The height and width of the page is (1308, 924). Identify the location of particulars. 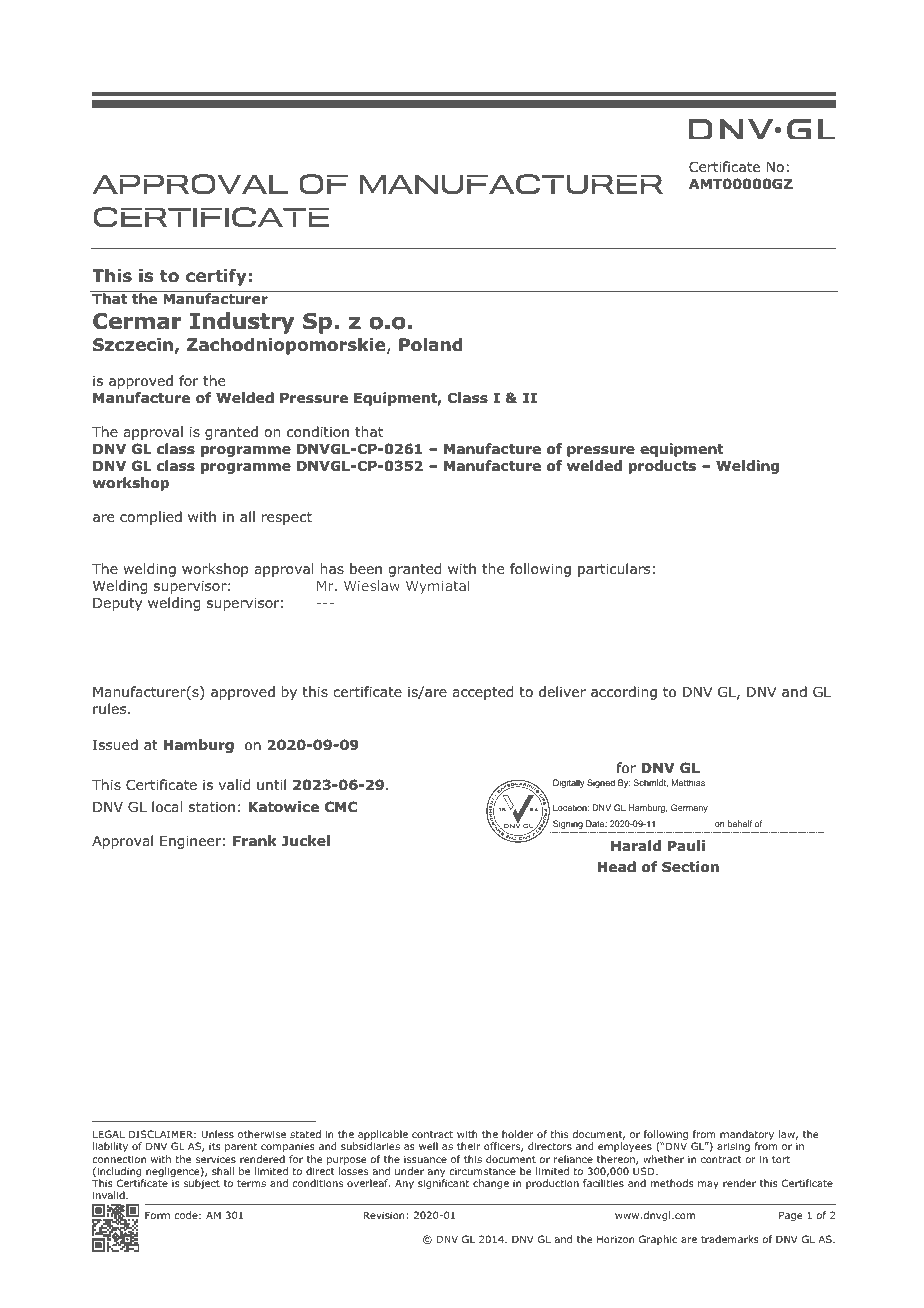
(614, 570).
